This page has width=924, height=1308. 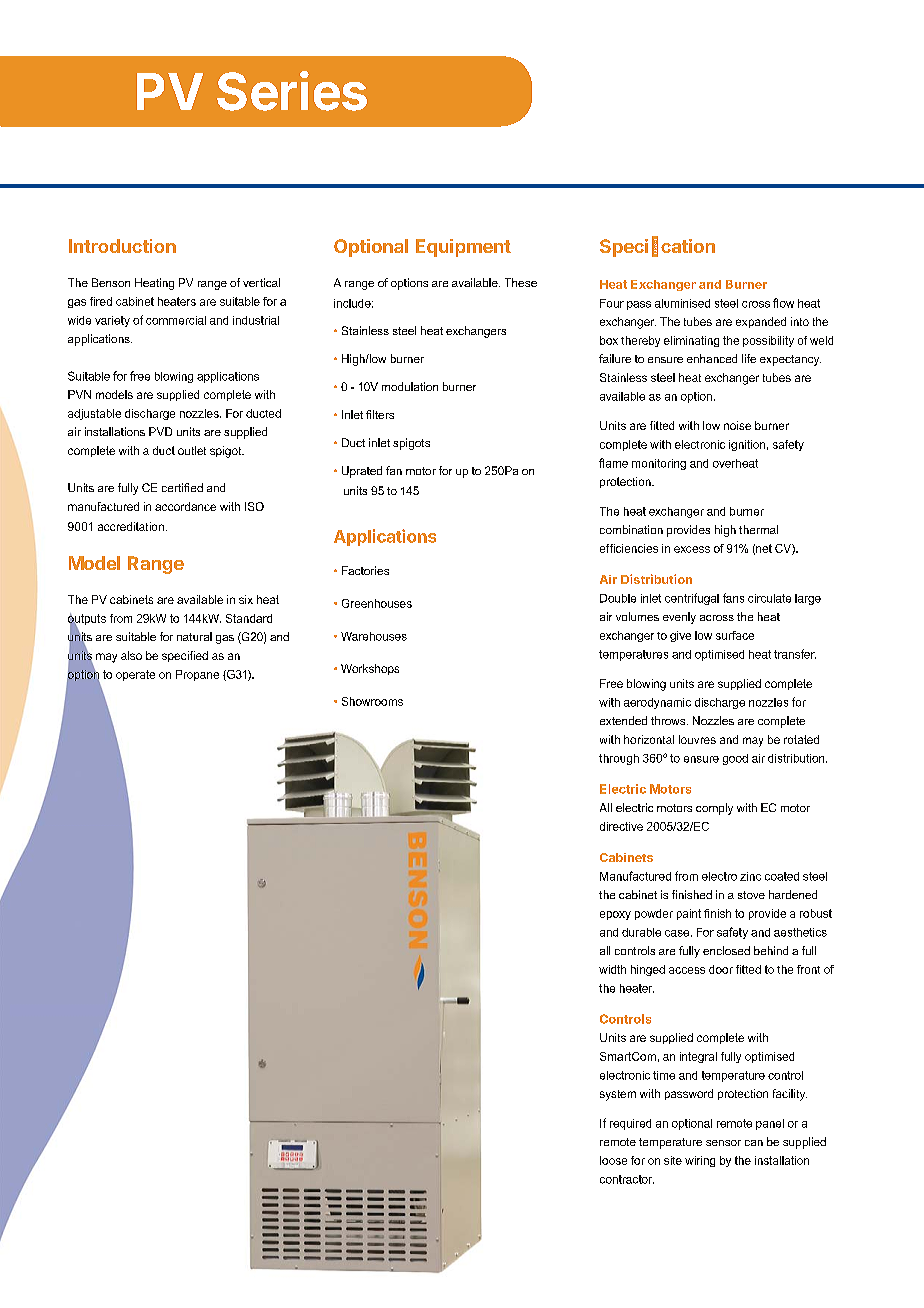 What do you see at coordinates (410, 386) in the page?
I see `modulation` at bounding box center [410, 386].
